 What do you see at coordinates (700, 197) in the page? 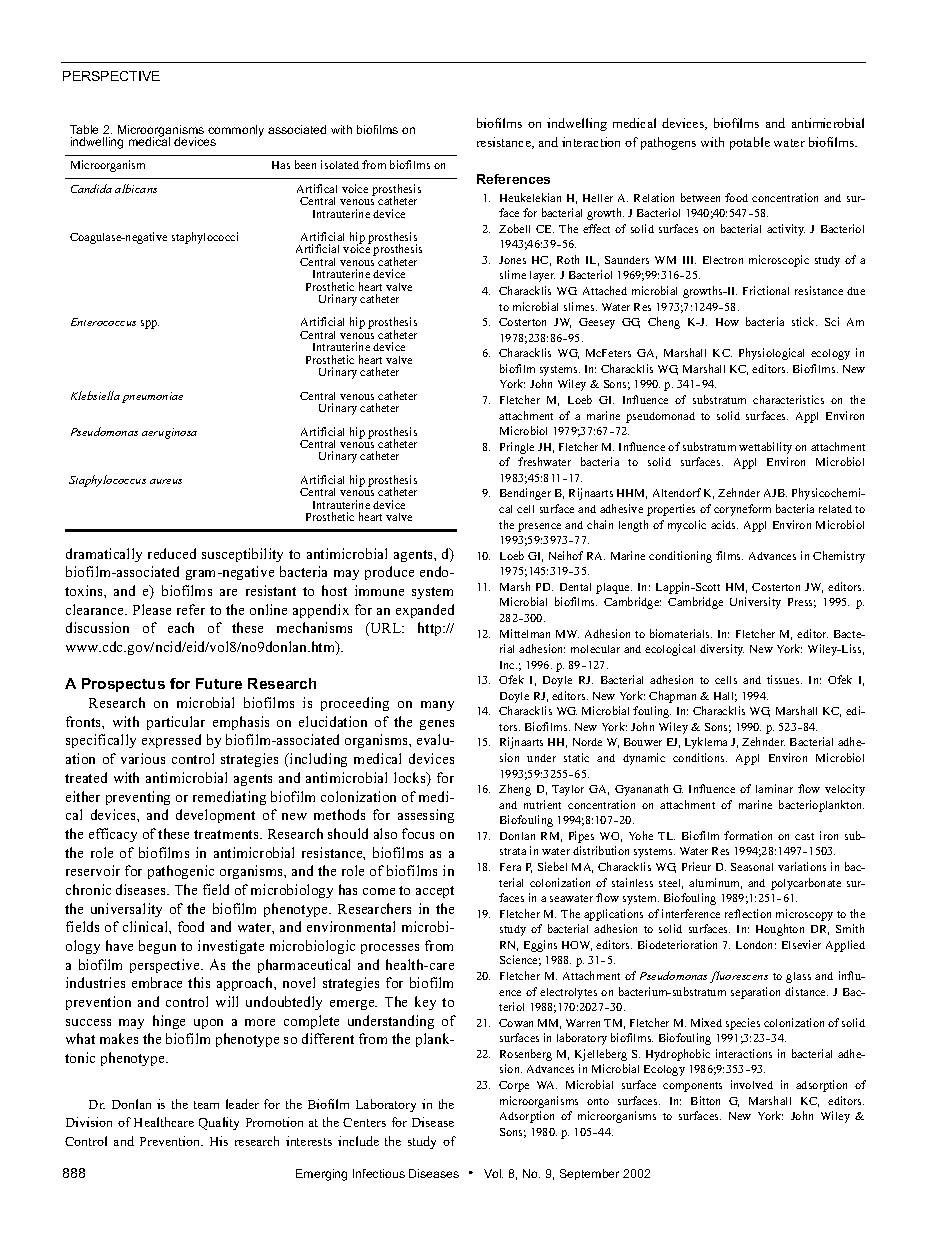
I see `between` at bounding box center [700, 197].
